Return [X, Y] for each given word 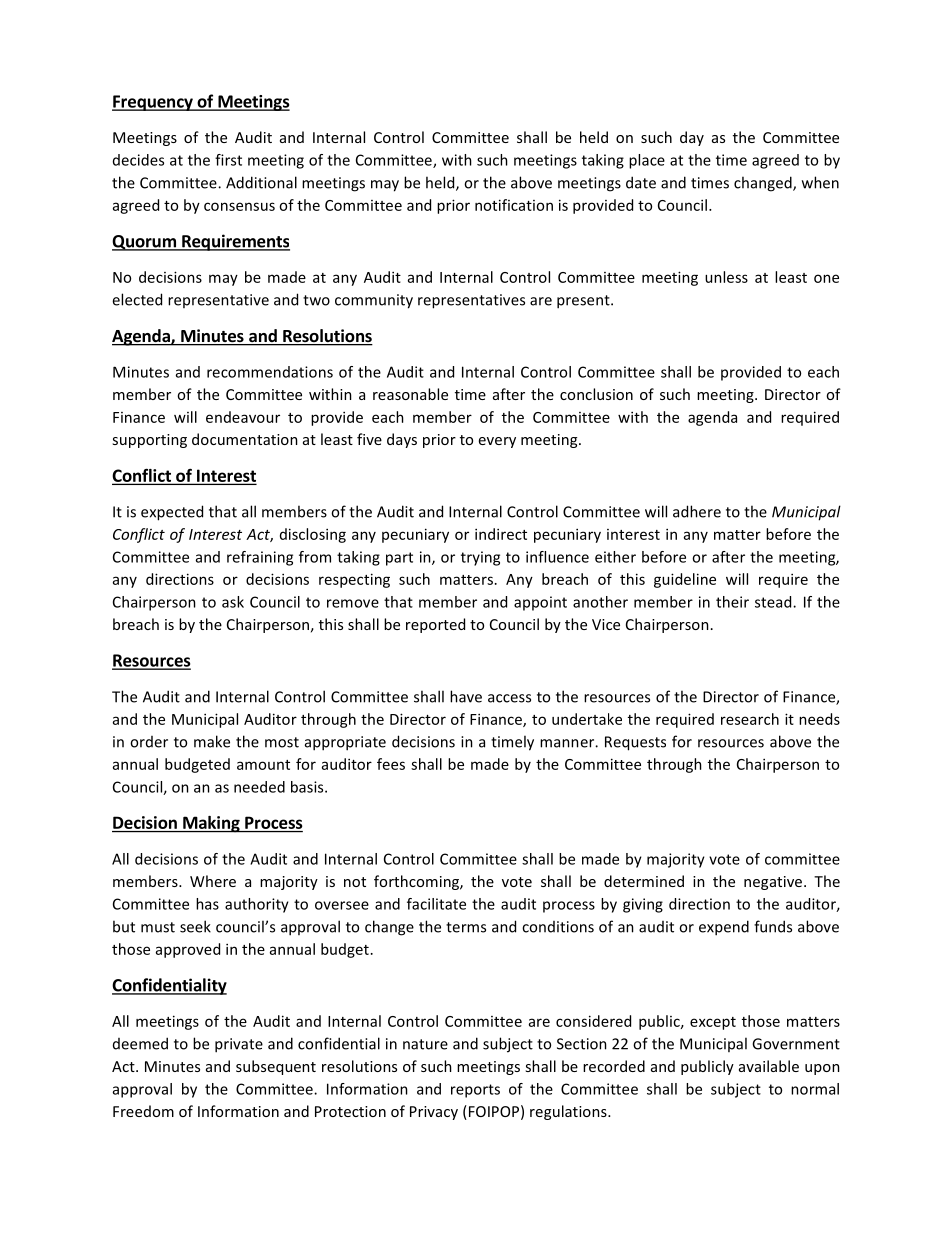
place [647, 161]
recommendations [270, 372]
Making [211, 824]
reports [475, 1091]
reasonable [410, 394]
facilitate [436, 904]
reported [435, 625]
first [228, 160]
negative [773, 883]
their [732, 602]
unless [726, 277]
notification [514, 205]
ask [233, 602]
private [239, 1045]
